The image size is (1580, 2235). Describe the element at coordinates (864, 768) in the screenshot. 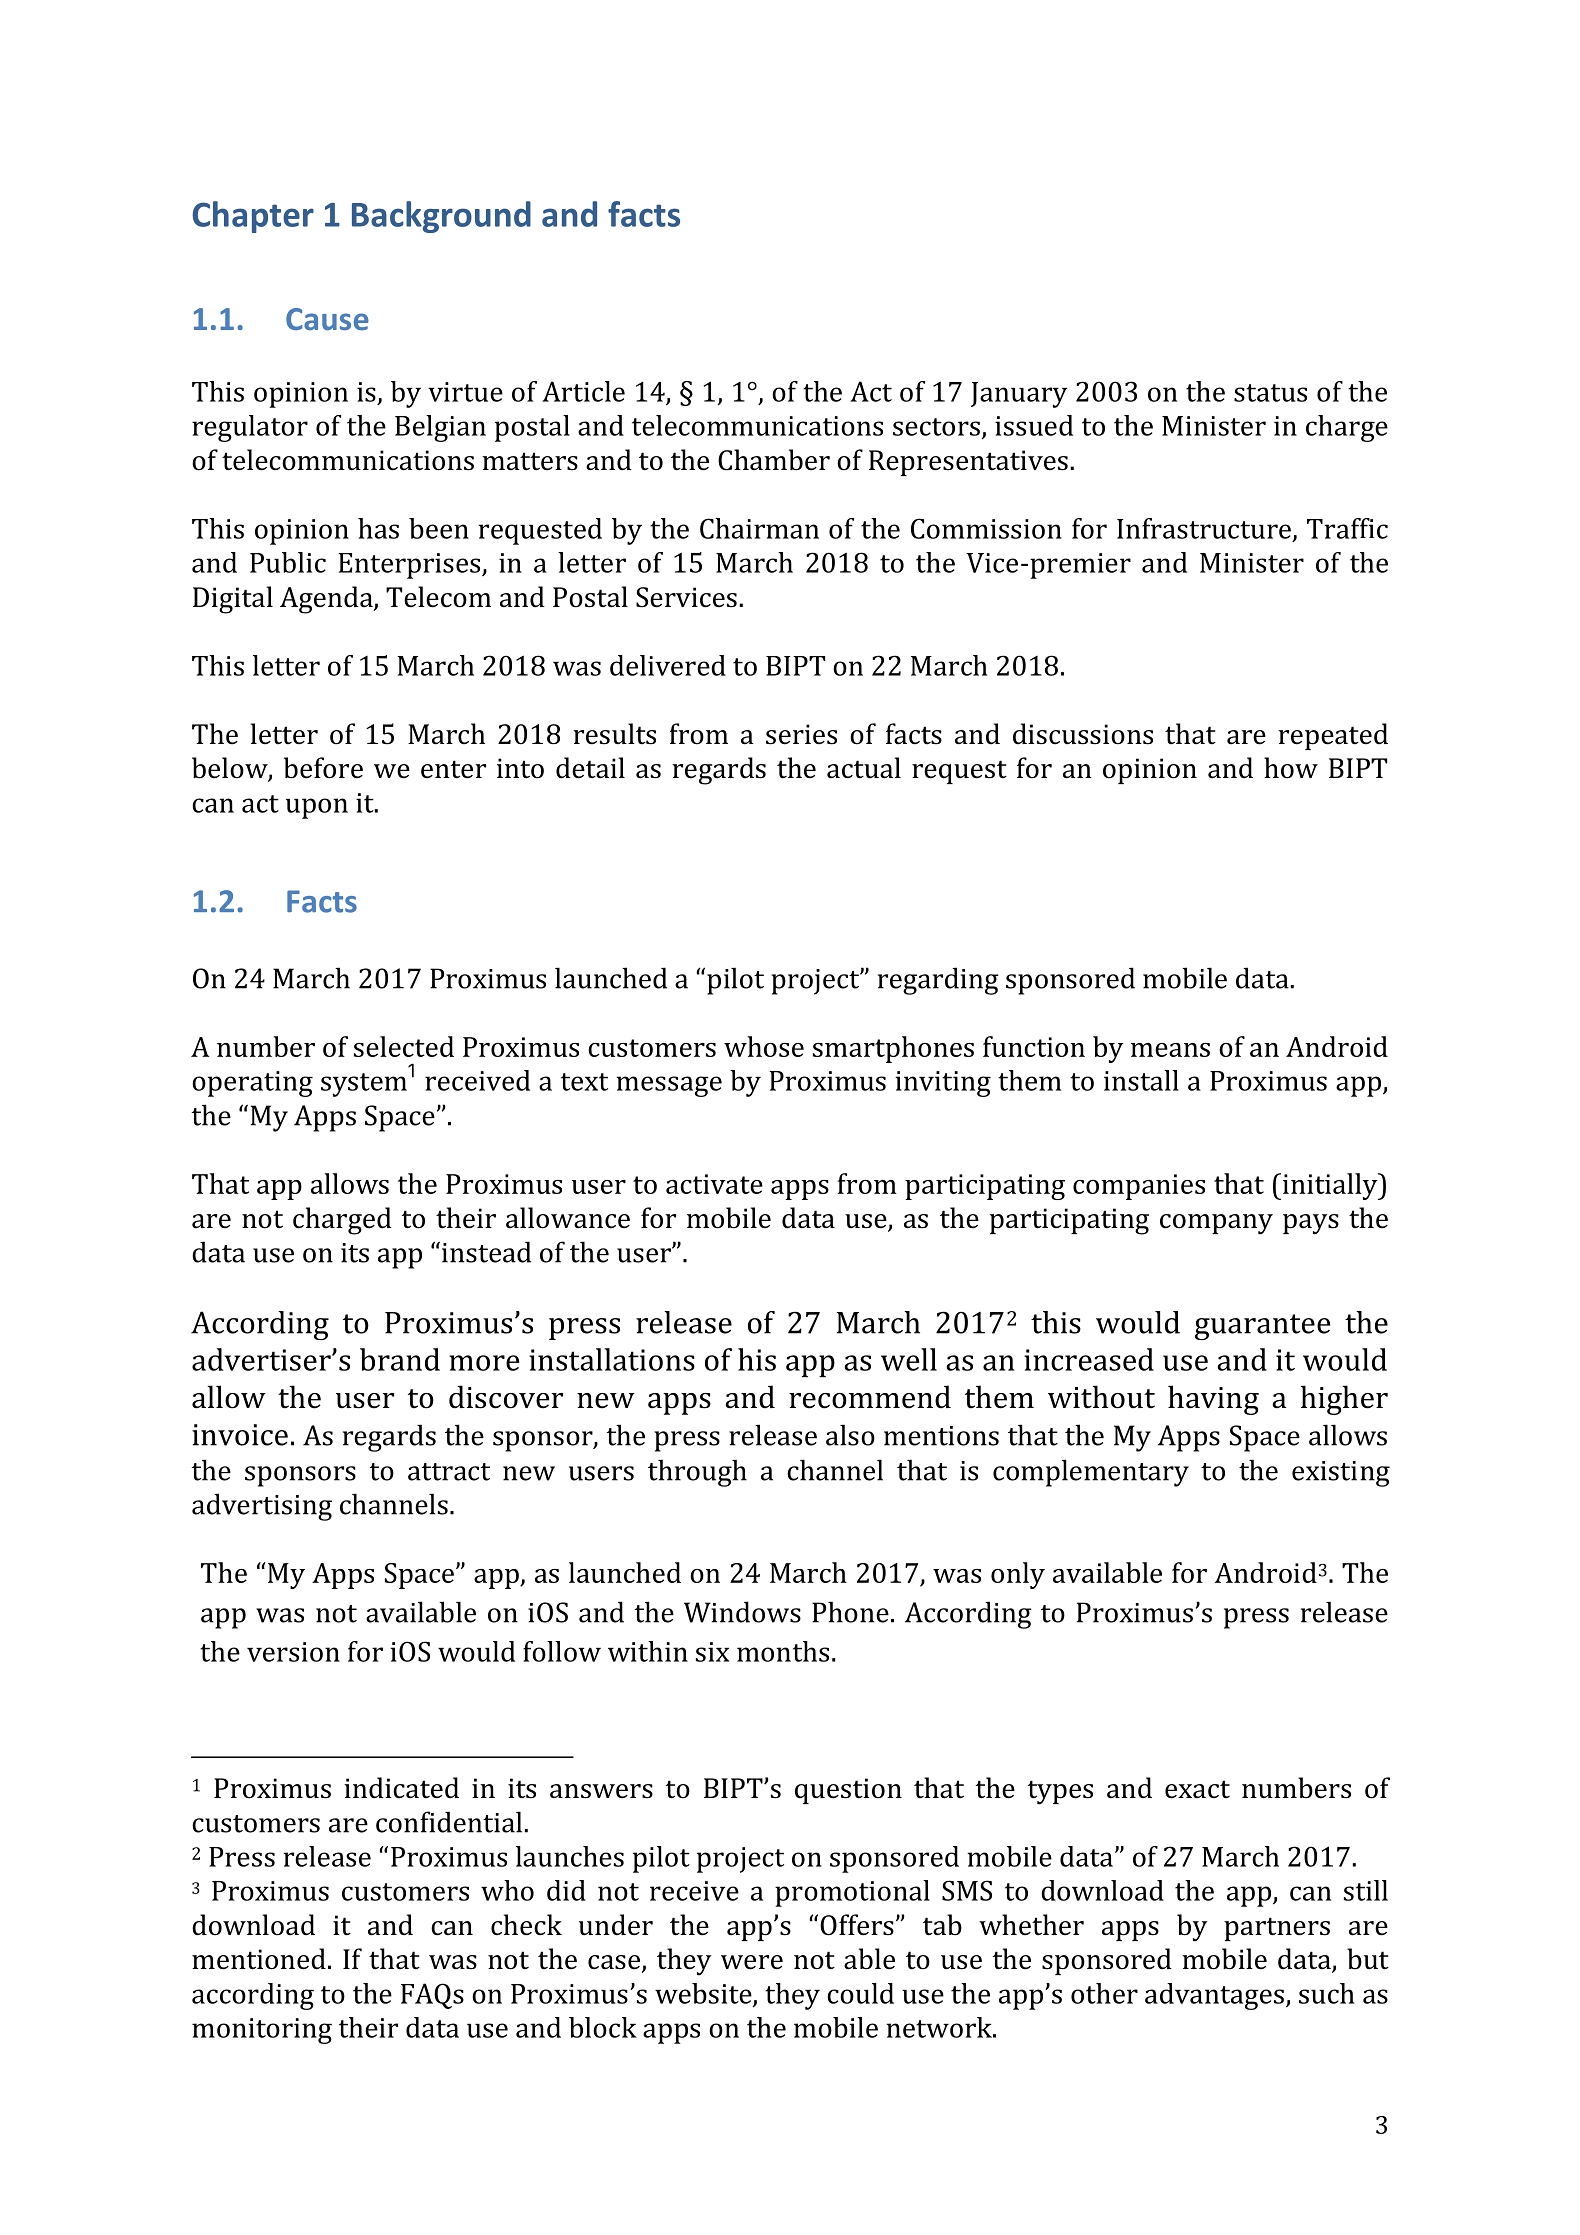

I see `actual` at that location.
